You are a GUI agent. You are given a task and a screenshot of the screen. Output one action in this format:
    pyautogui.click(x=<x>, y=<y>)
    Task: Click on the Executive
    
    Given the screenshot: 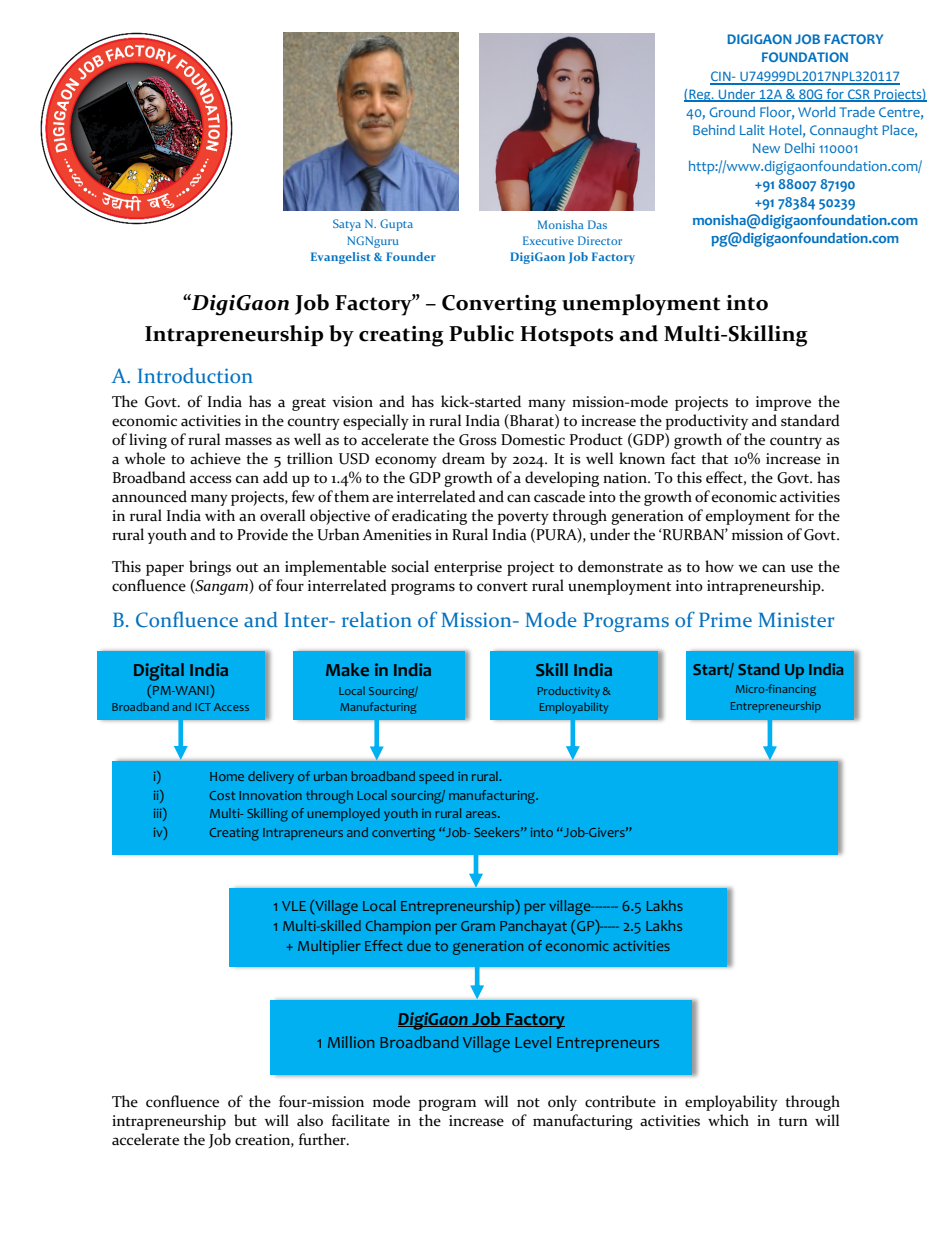 What is the action you would take?
    pyautogui.click(x=548, y=240)
